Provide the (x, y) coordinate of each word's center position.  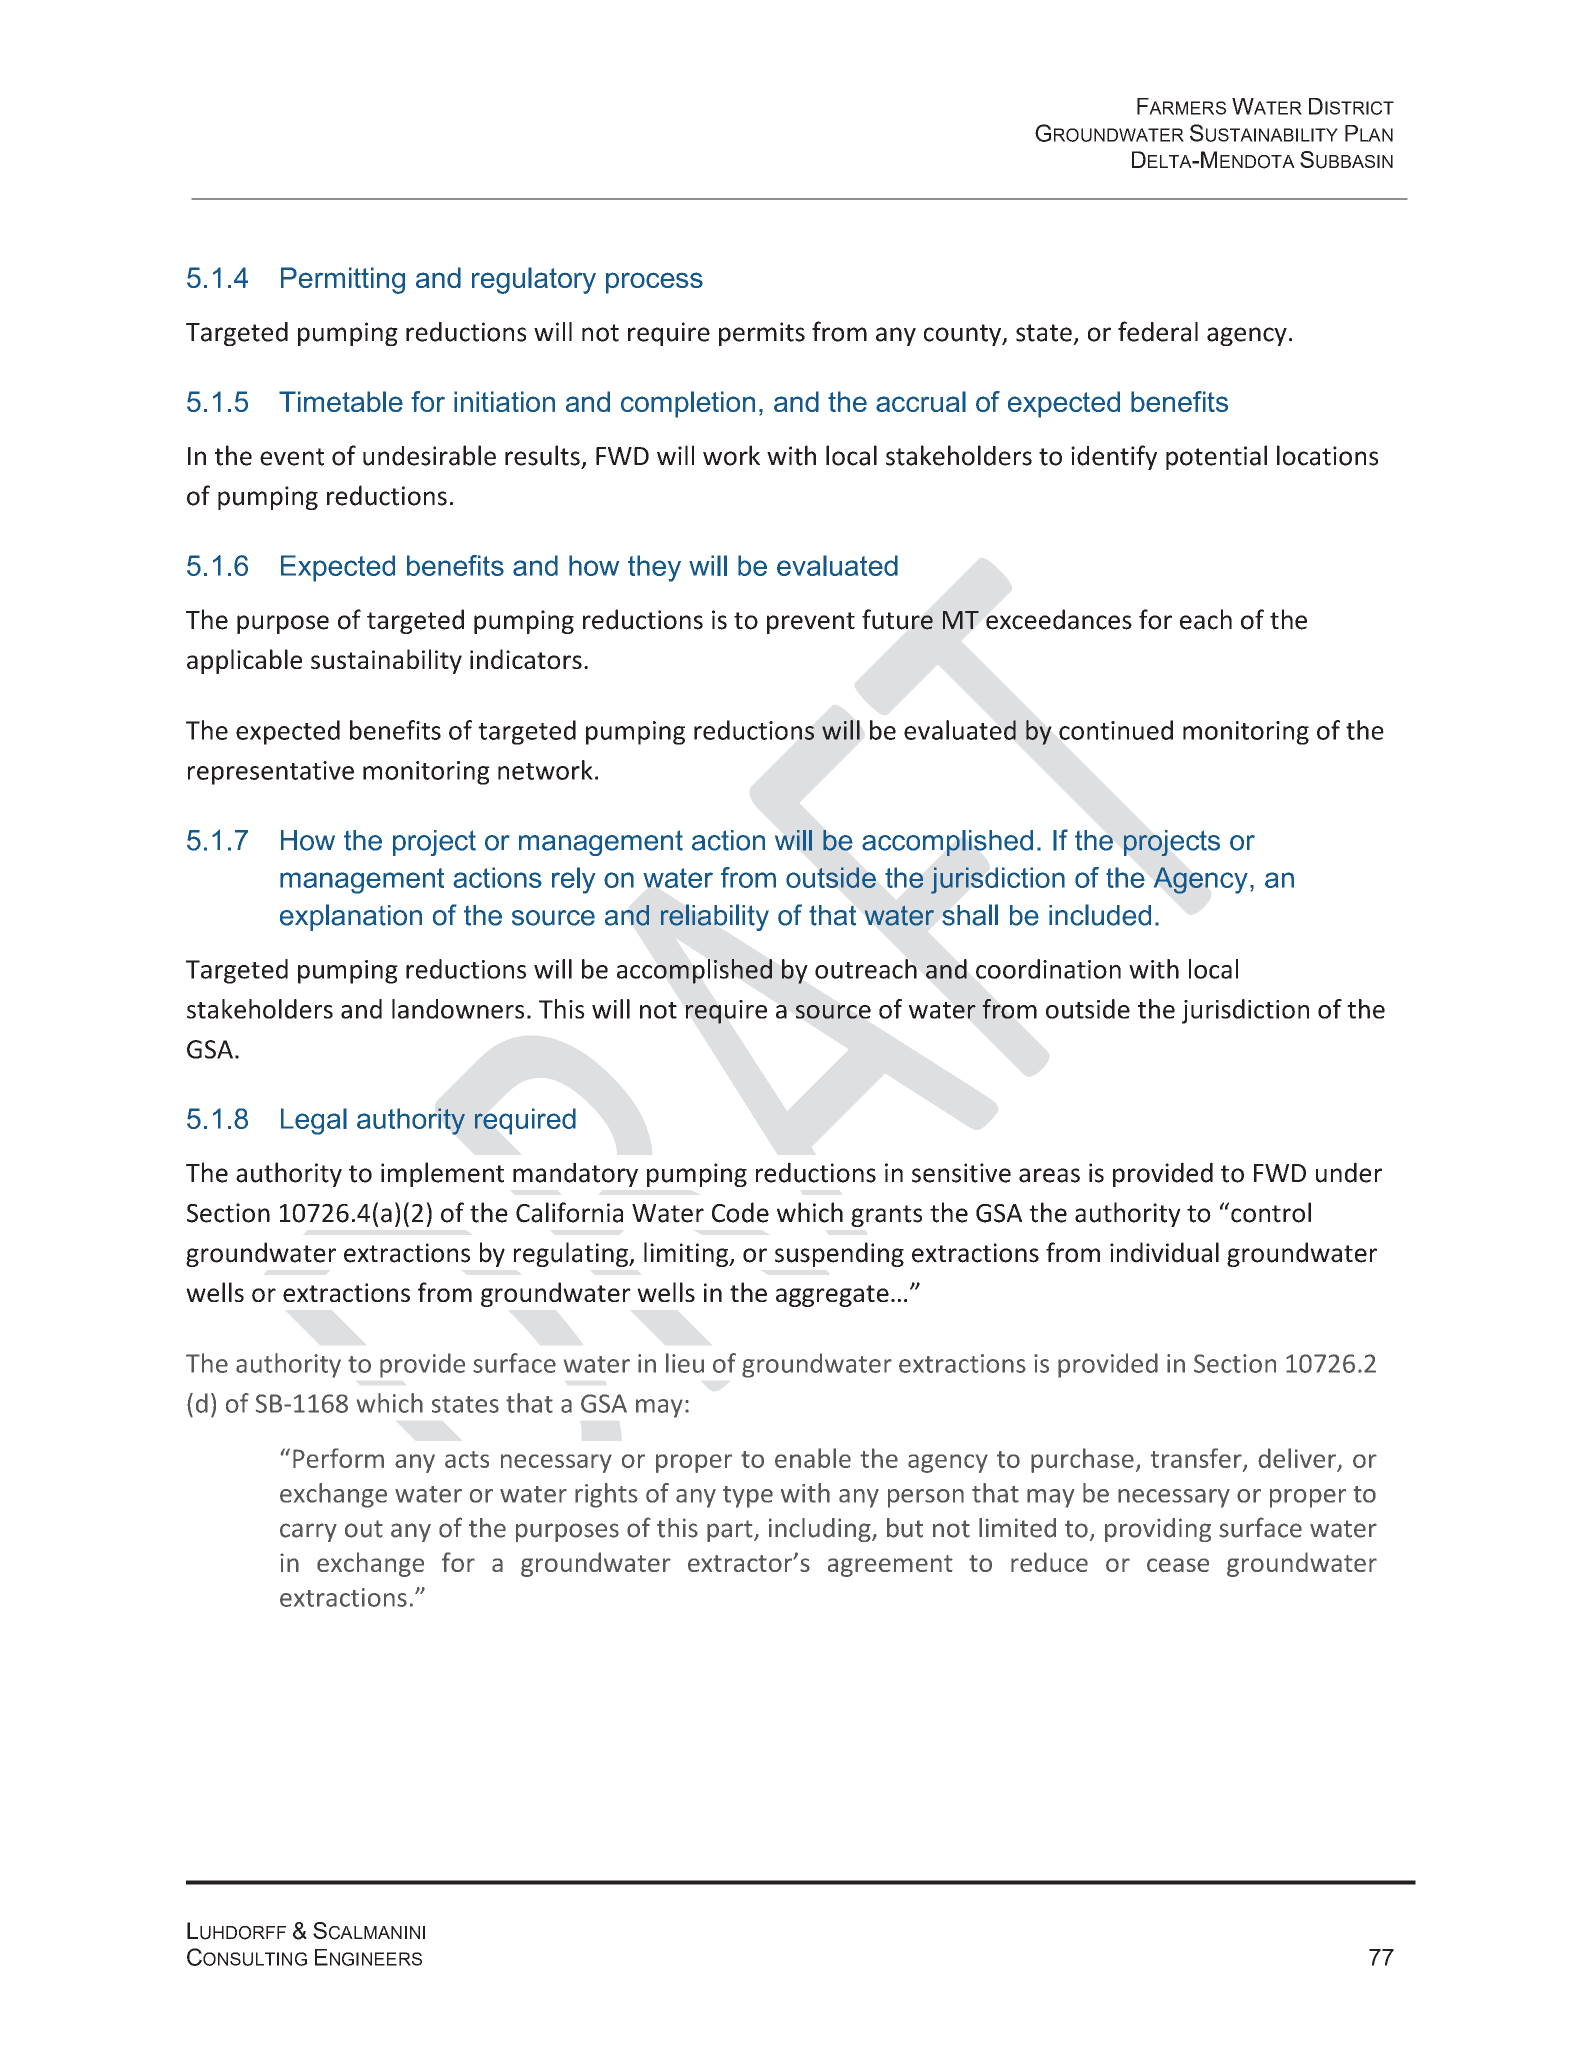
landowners (458, 1009)
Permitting (343, 280)
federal (1158, 331)
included (1100, 915)
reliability (715, 917)
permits (762, 334)
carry (308, 1532)
